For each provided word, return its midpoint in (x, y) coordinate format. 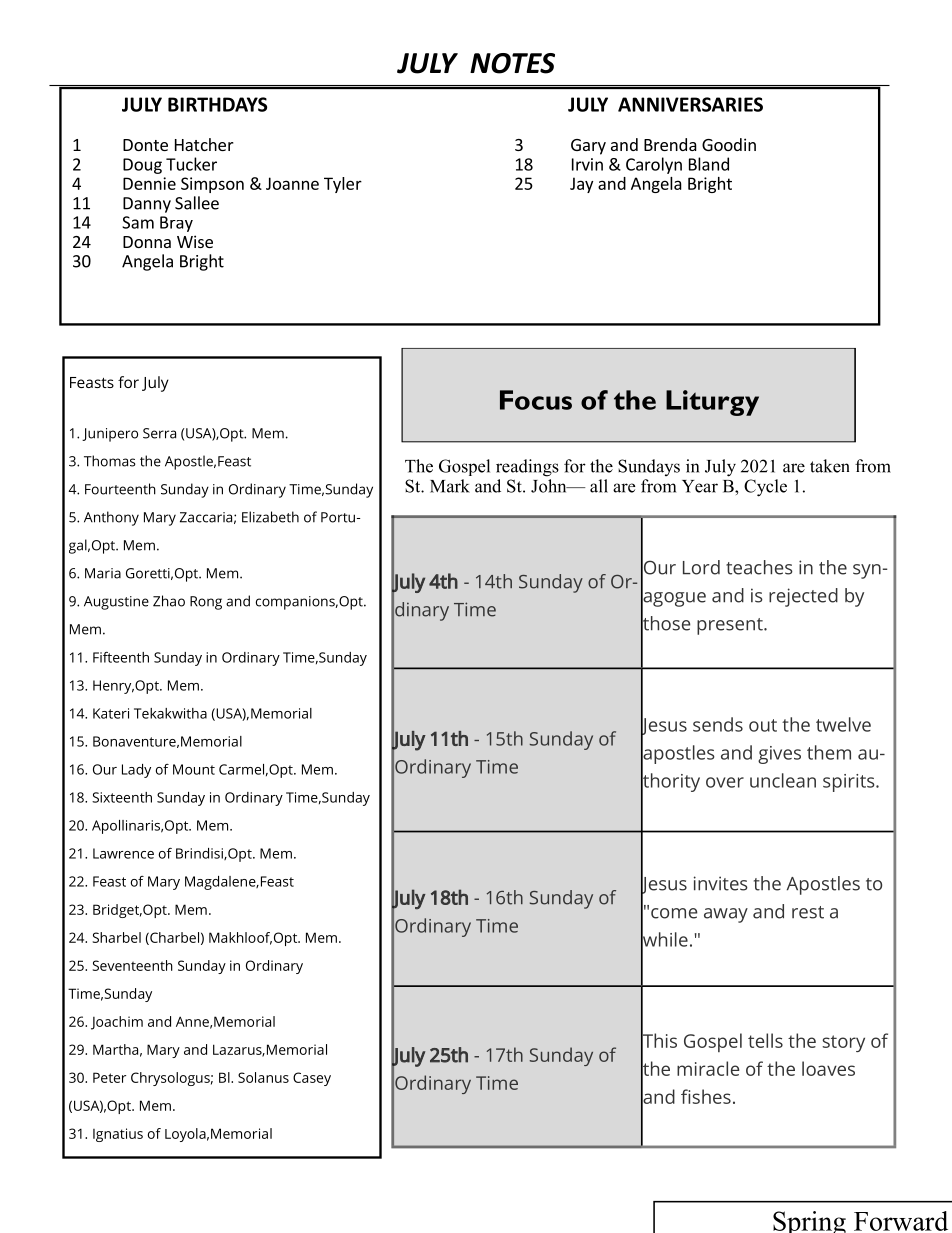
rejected (803, 597)
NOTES (512, 63)
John (550, 486)
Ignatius (118, 1135)
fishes (706, 1096)
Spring (809, 1222)
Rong (206, 603)
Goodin (729, 144)
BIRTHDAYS (217, 104)
